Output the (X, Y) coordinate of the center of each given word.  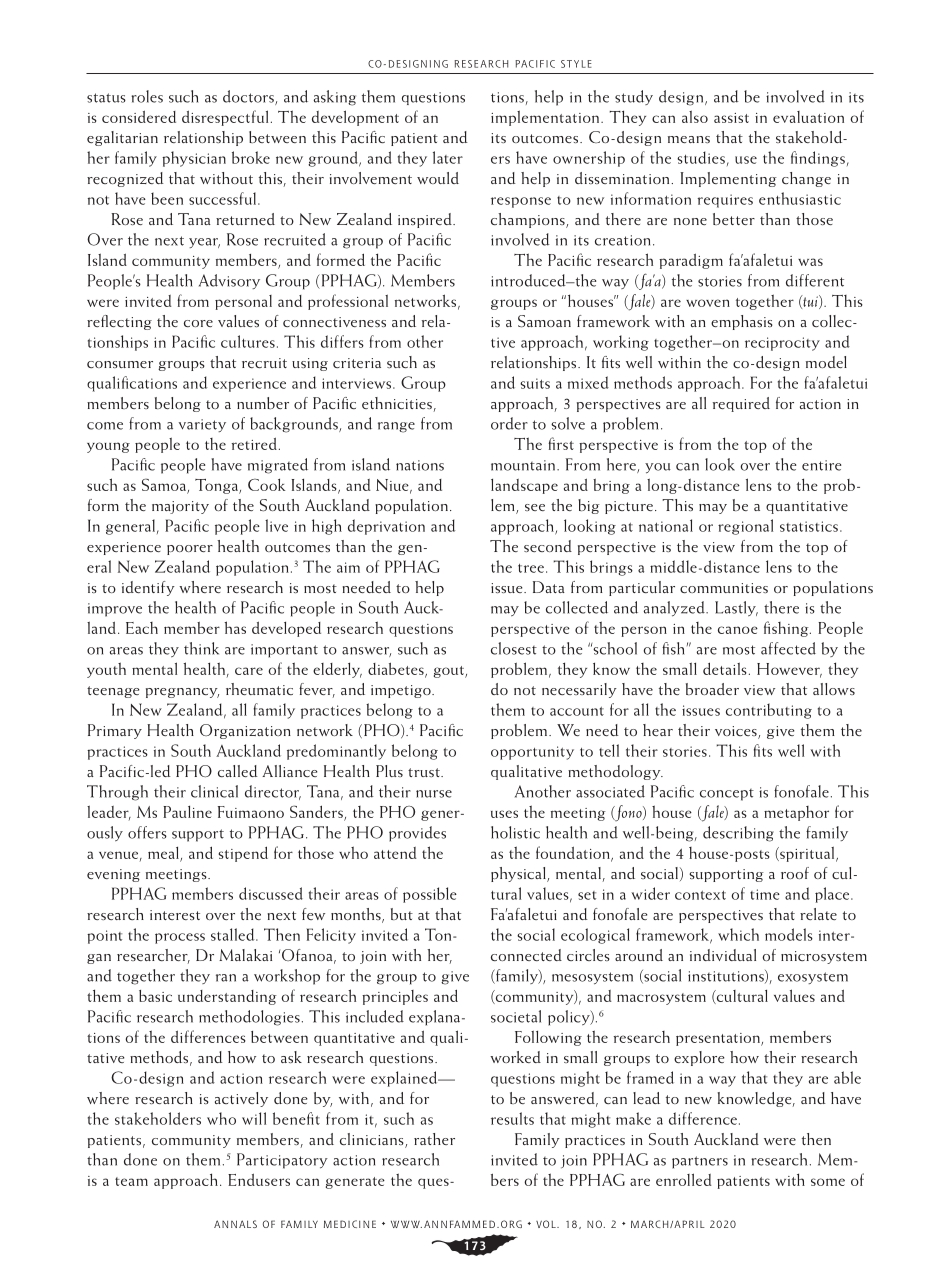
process (180, 938)
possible (430, 895)
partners (700, 1162)
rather (434, 1139)
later (448, 157)
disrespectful (225, 118)
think (201, 648)
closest (514, 648)
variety (202, 425)
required (741, 404)
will (254, 1118)
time (765, 894)
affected (788, 648)
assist (731, 118)
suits (535, 383)
